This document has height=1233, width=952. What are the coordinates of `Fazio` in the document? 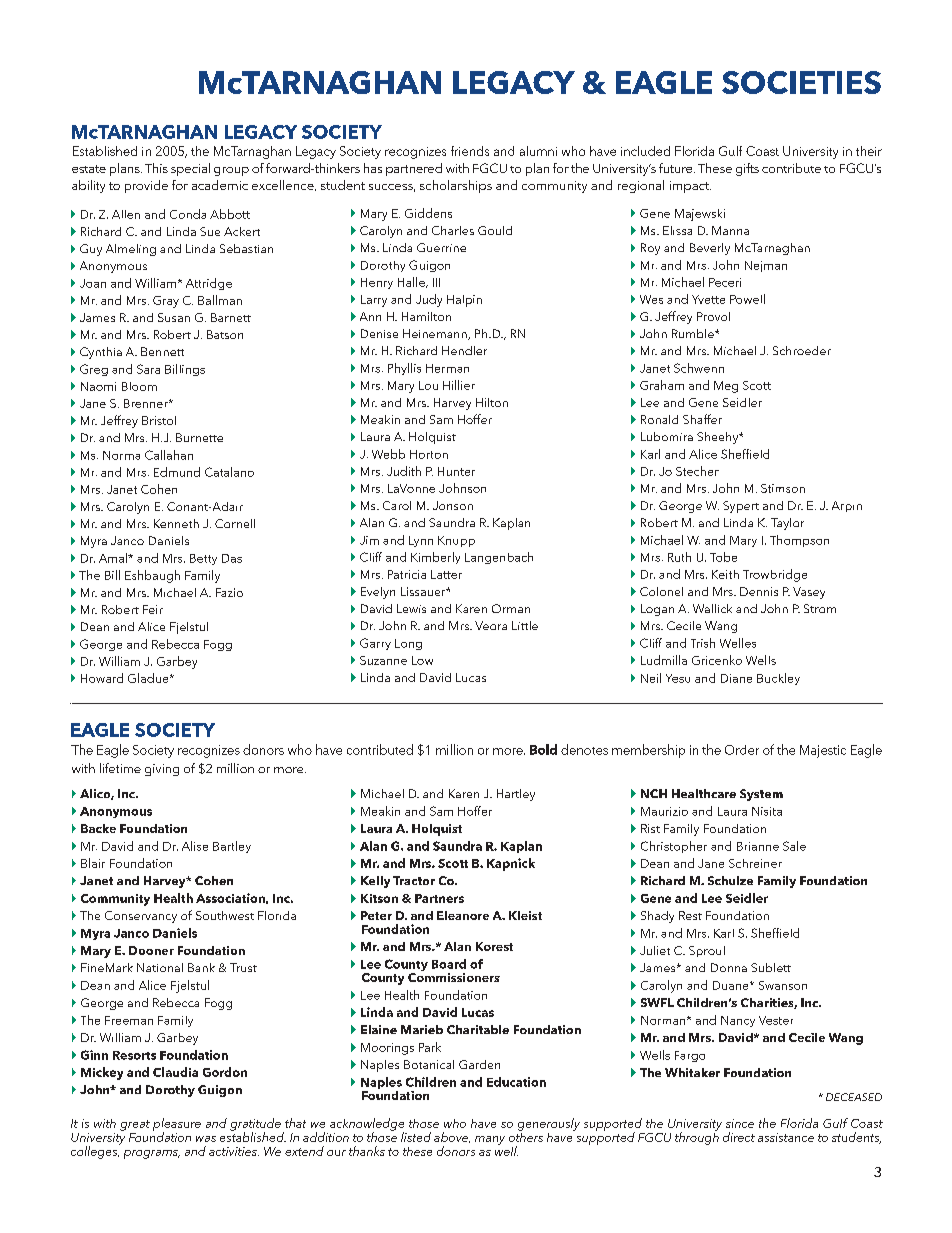 It's located at (229, 592).
